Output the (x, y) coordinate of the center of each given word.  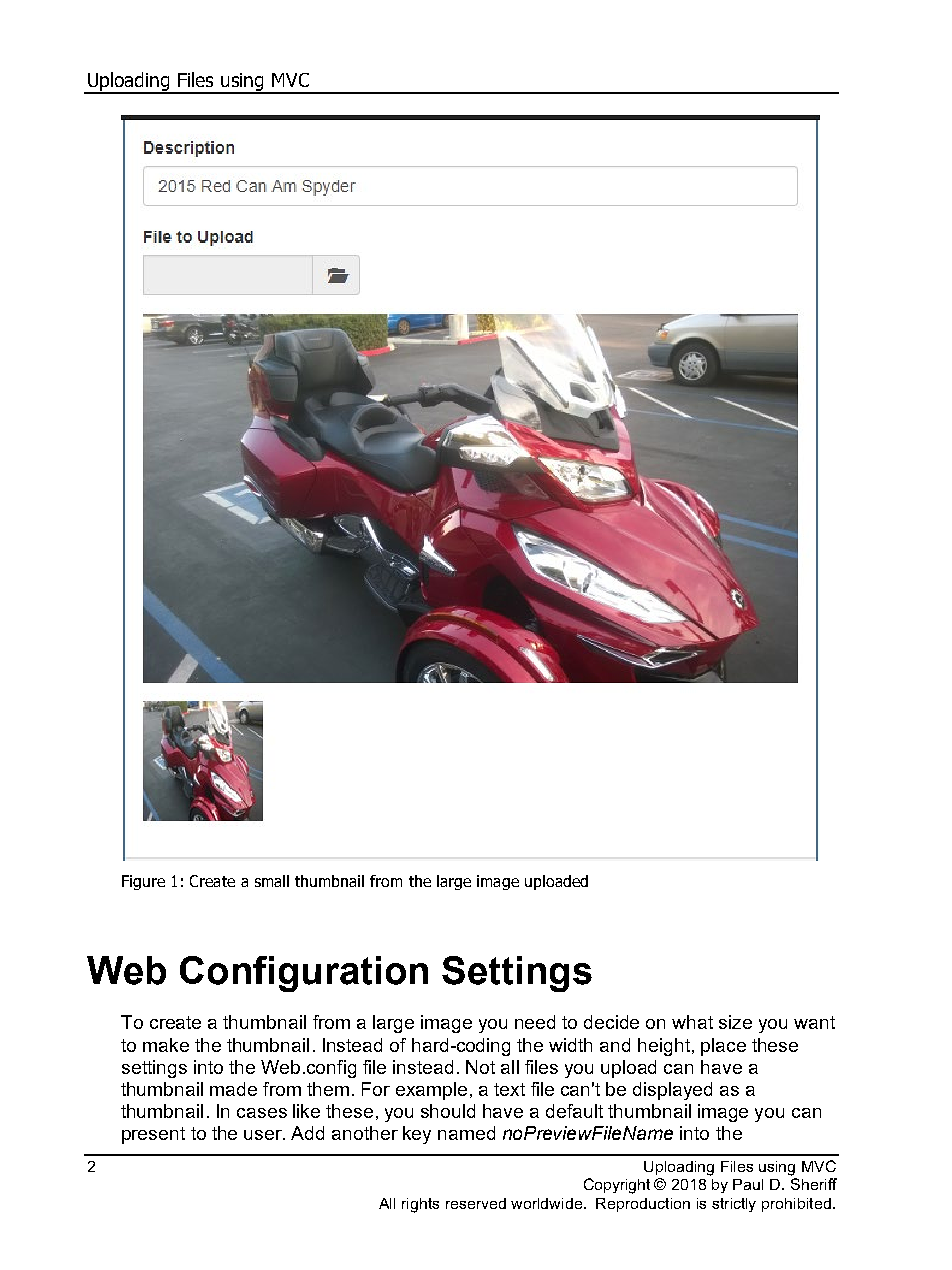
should (448, 1111)
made (233, 1089)
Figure (143, 882)
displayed (672, 1091)
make (166, 1045)
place (723, 1047)
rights (420, 1205)
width (570, 1045)
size (735, 1022)
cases (262, 1113)
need (535, 1022)
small (272, 881)
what (692, 1022)
